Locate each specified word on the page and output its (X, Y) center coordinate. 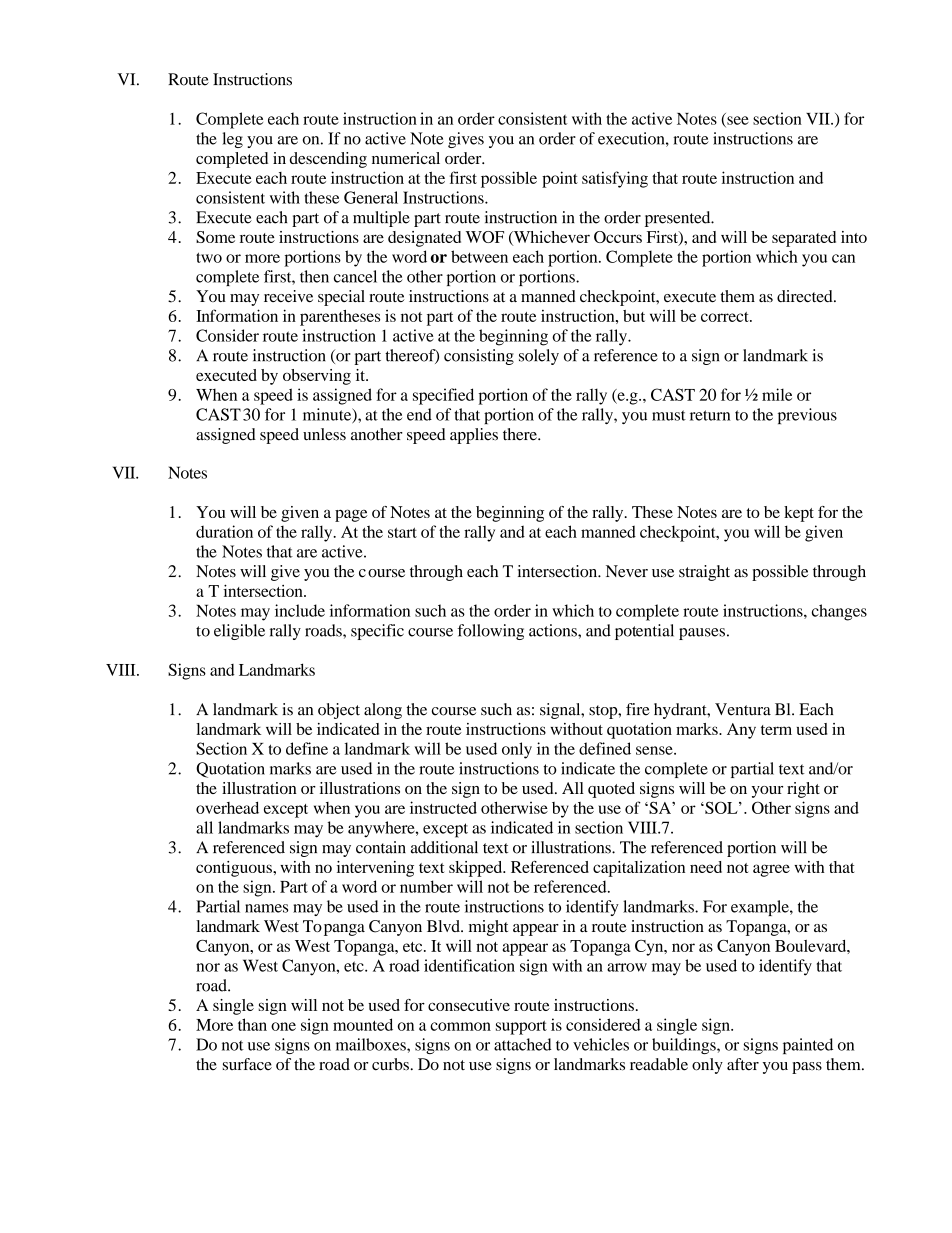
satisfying (615, 179)
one (283, 1026)
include (300, 610)
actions (554, 630)
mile (777, 394)
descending (328, 160)
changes (839, 612)
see (737, 121)
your (767, 792)
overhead (227, 808)
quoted (611, 790)
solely (539, 357)
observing (317, 377)
